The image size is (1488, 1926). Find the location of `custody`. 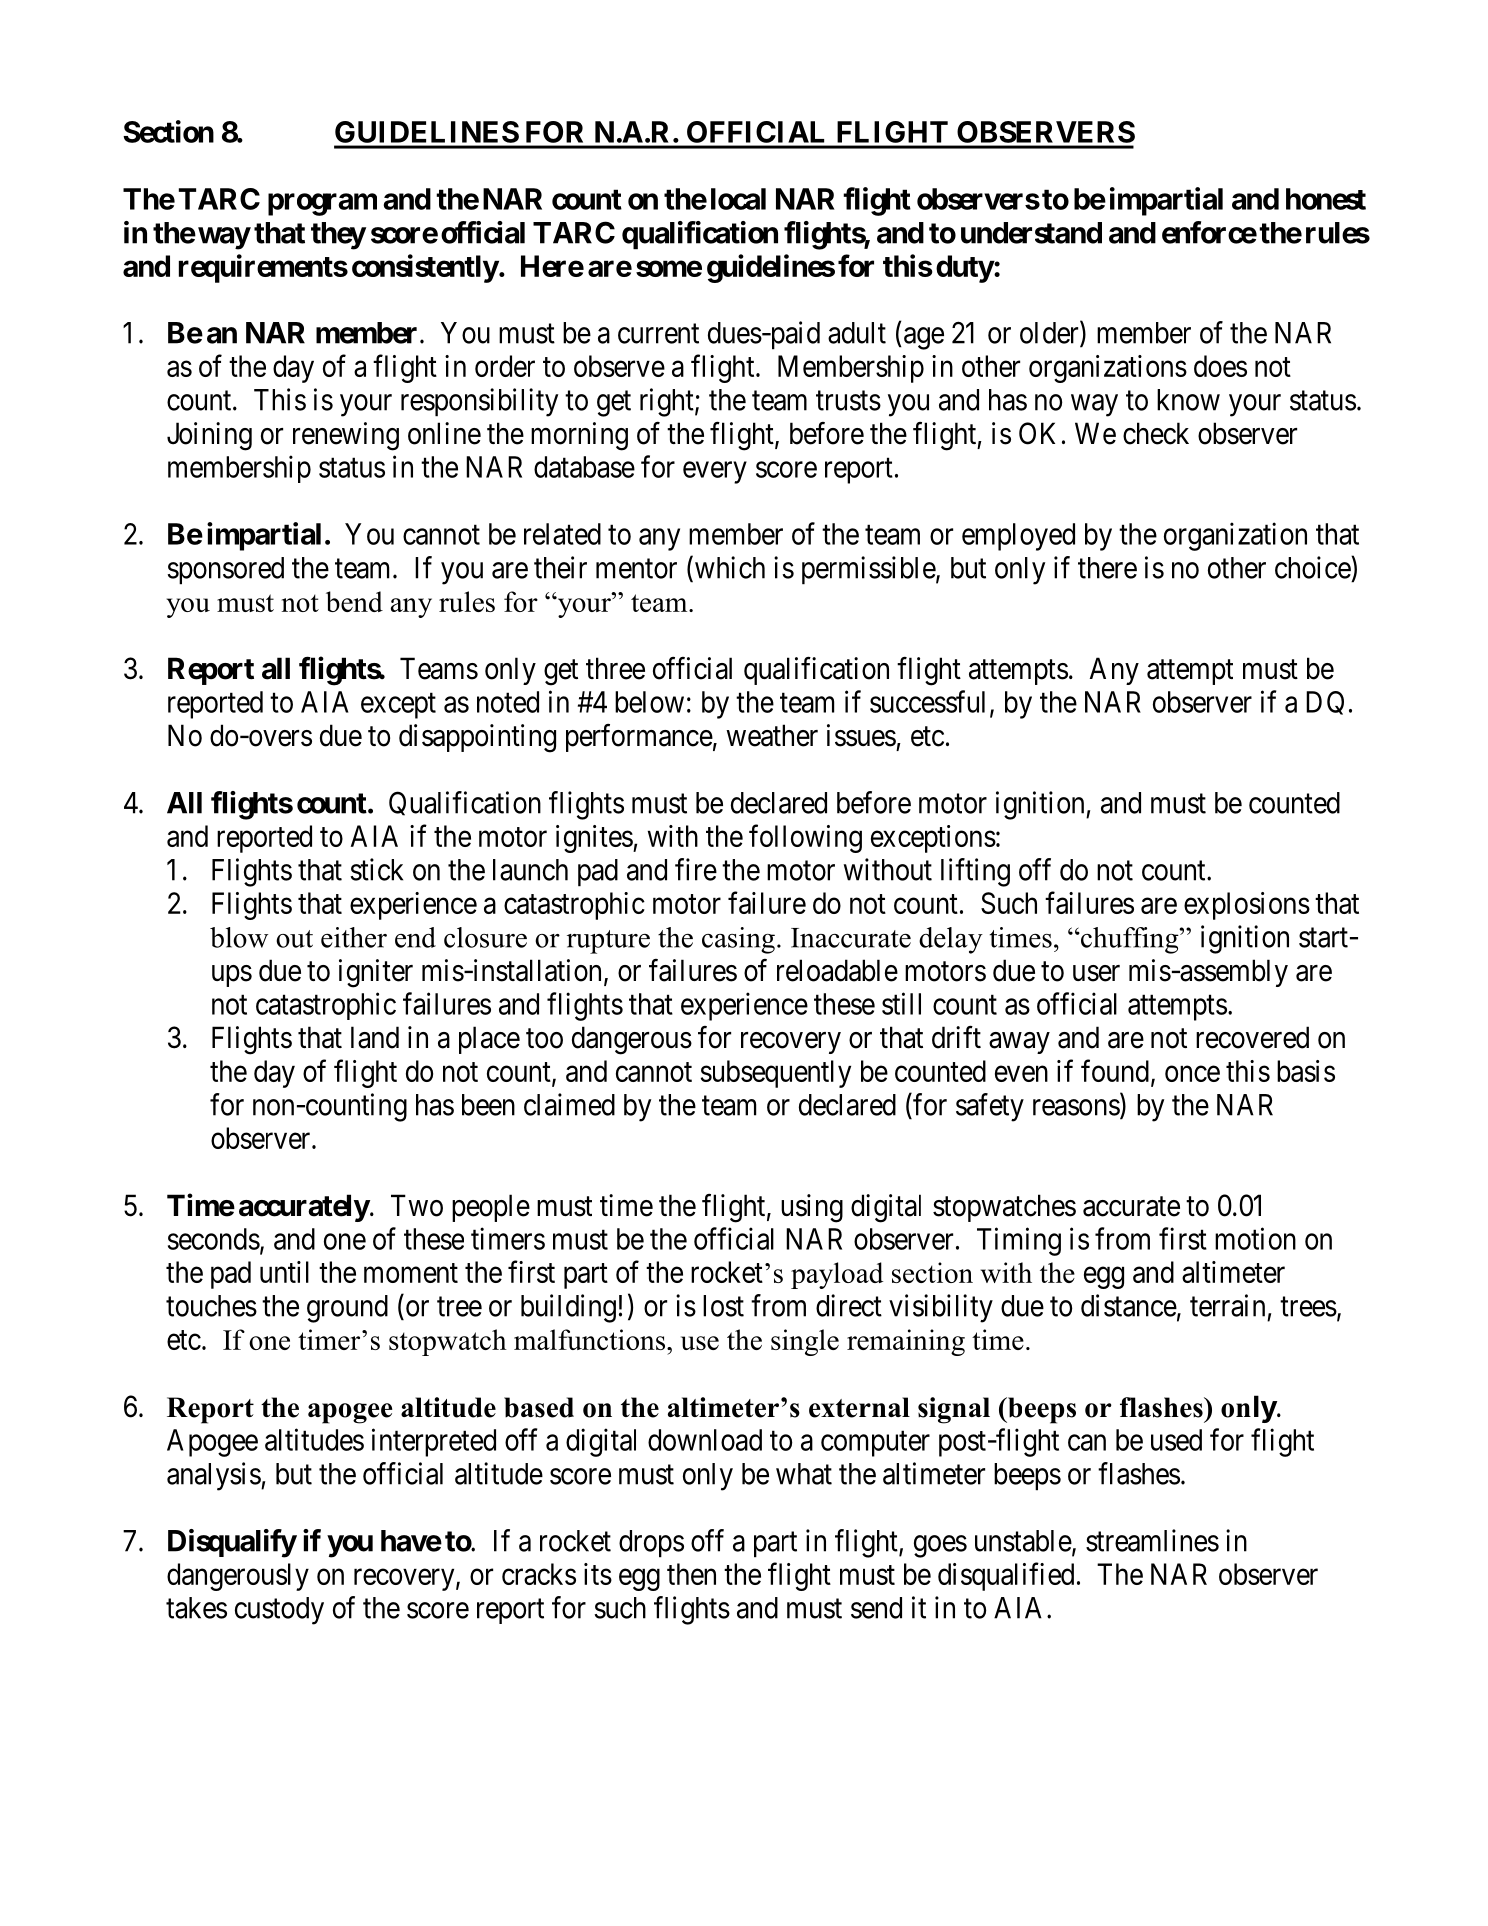

custody is located at coordinates (279, 1611).
